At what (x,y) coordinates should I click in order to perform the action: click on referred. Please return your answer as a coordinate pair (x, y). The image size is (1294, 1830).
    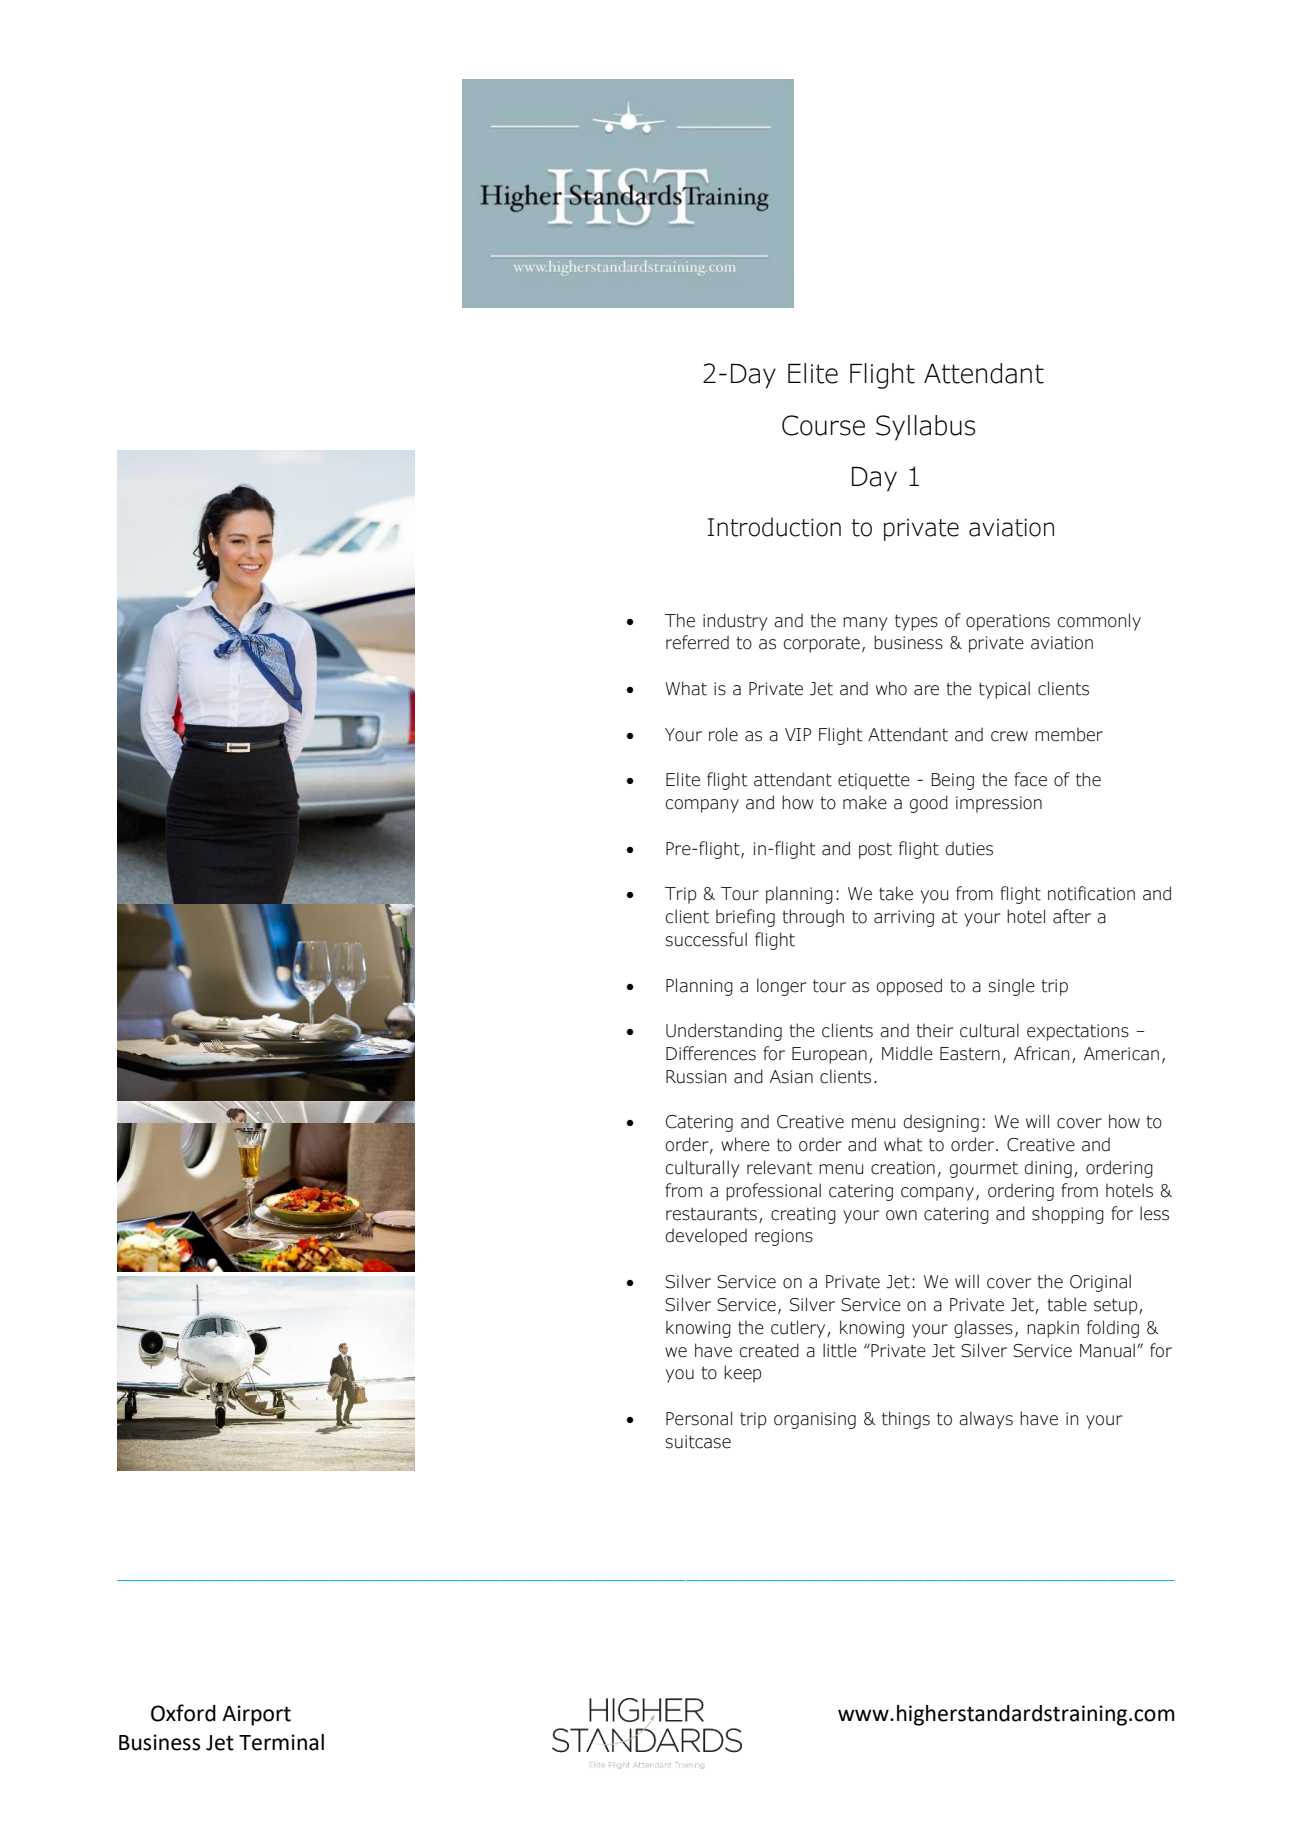
    Looking at the image, I should click on (697, 642).
